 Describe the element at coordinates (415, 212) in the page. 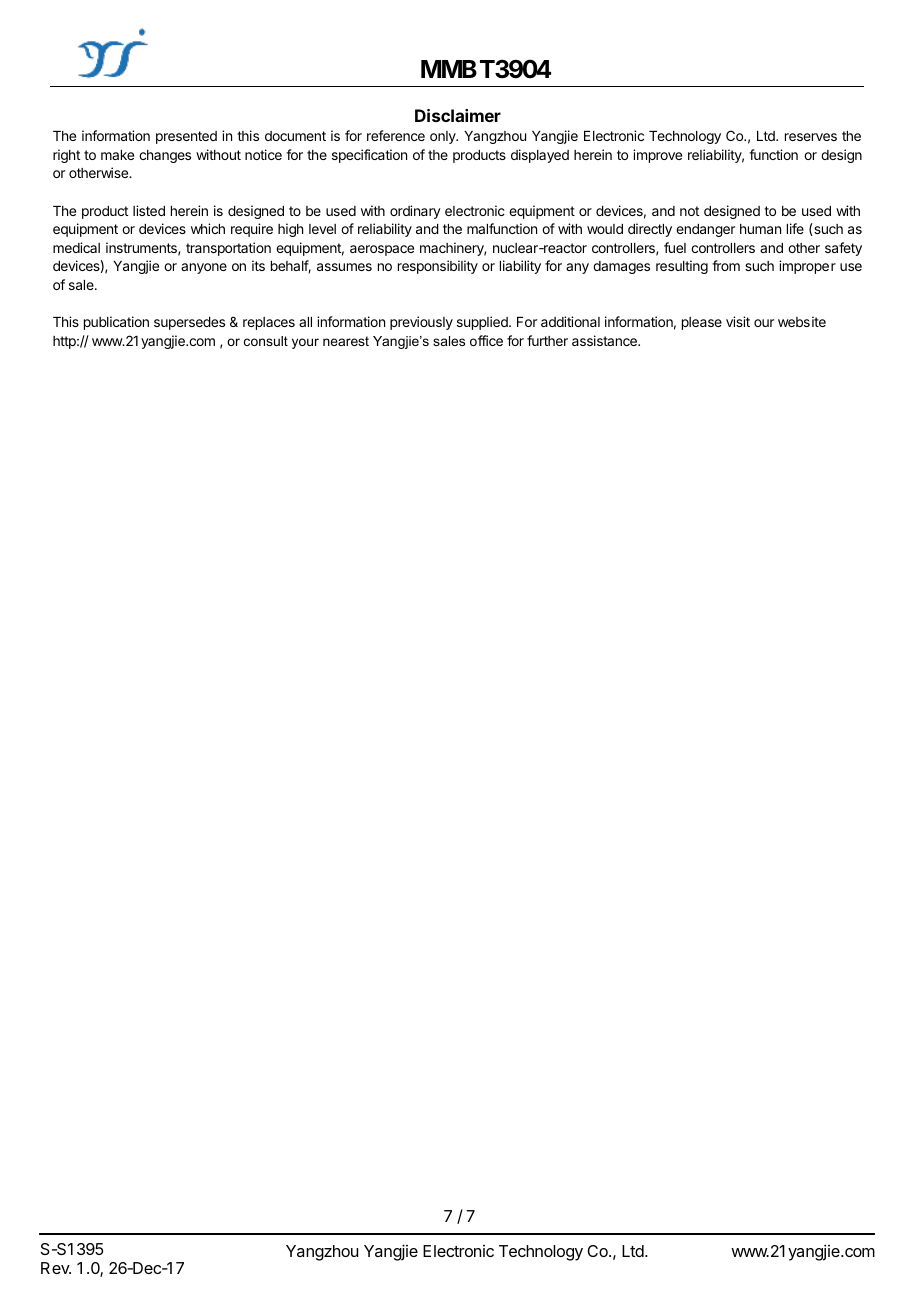

I see `ordinary` at that location.
